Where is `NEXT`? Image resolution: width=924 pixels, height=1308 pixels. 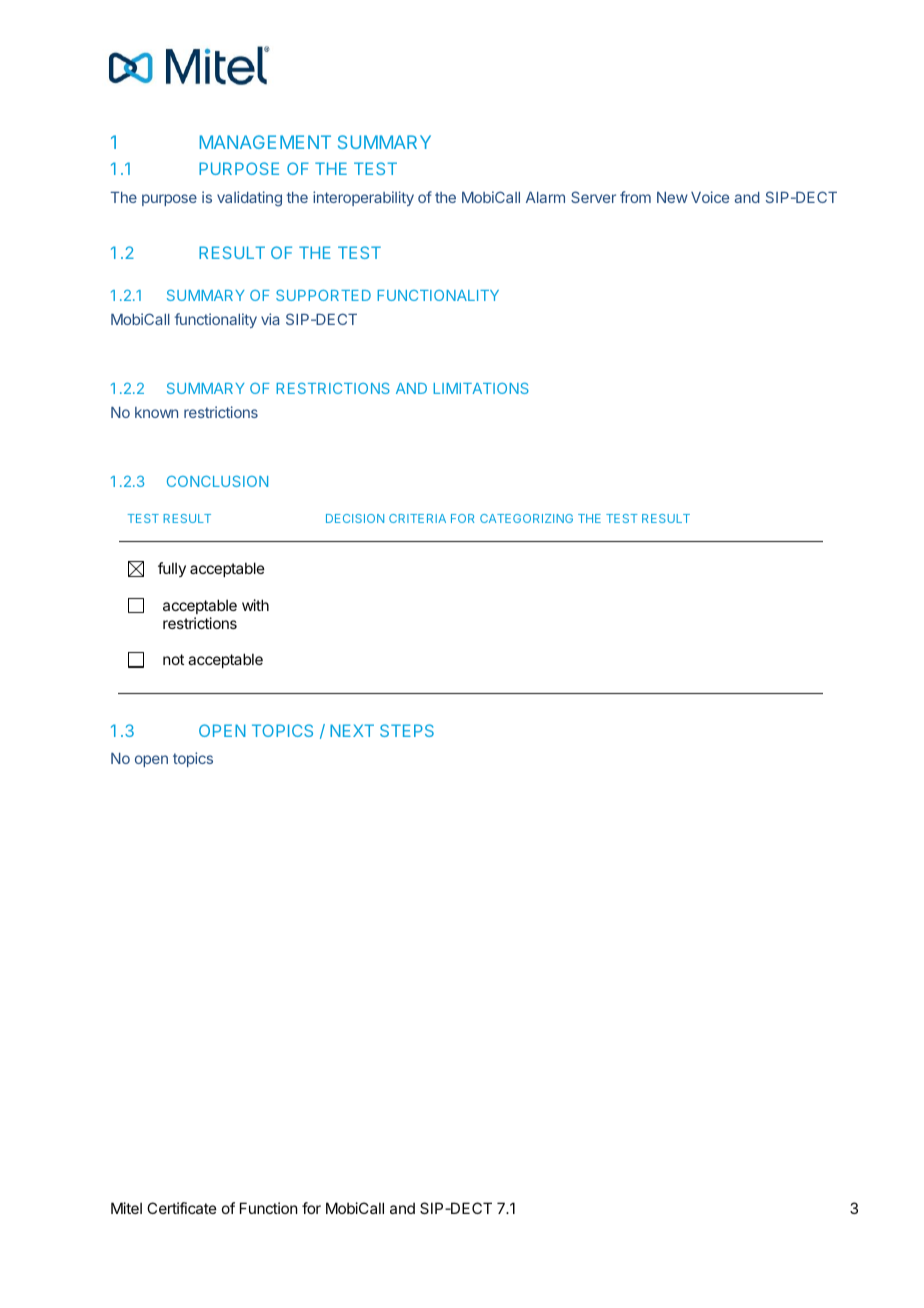
NEXT is located at coordinates (352, 730).
